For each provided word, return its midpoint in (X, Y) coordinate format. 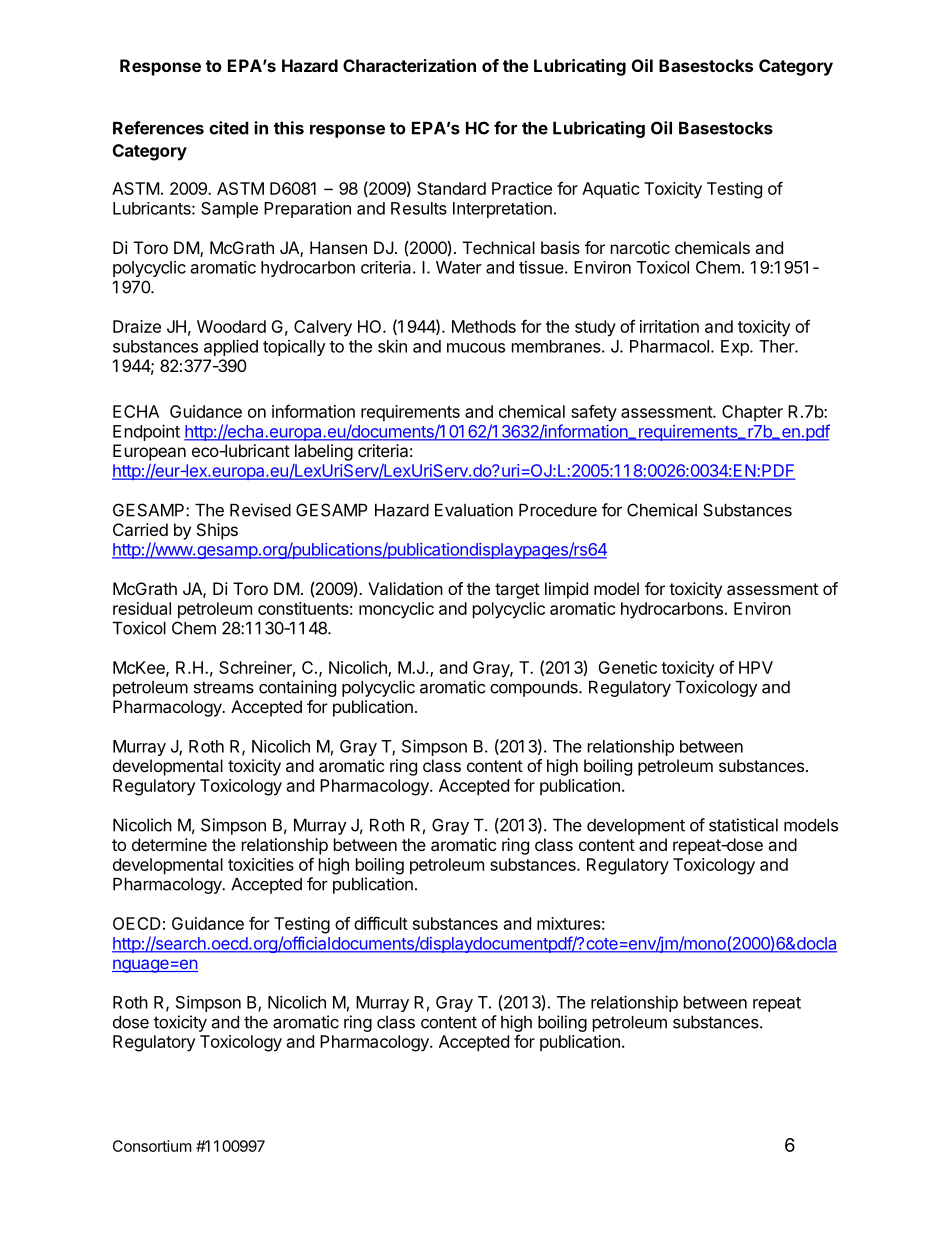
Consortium (152, 1146)
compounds (535, 689)
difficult (381, 923)
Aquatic (611, 190)
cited (229, 128)
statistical (743, 825)
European (149, 452)
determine (169, 844)
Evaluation (474, 510)
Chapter (752, 413)
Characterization (409, 65)
